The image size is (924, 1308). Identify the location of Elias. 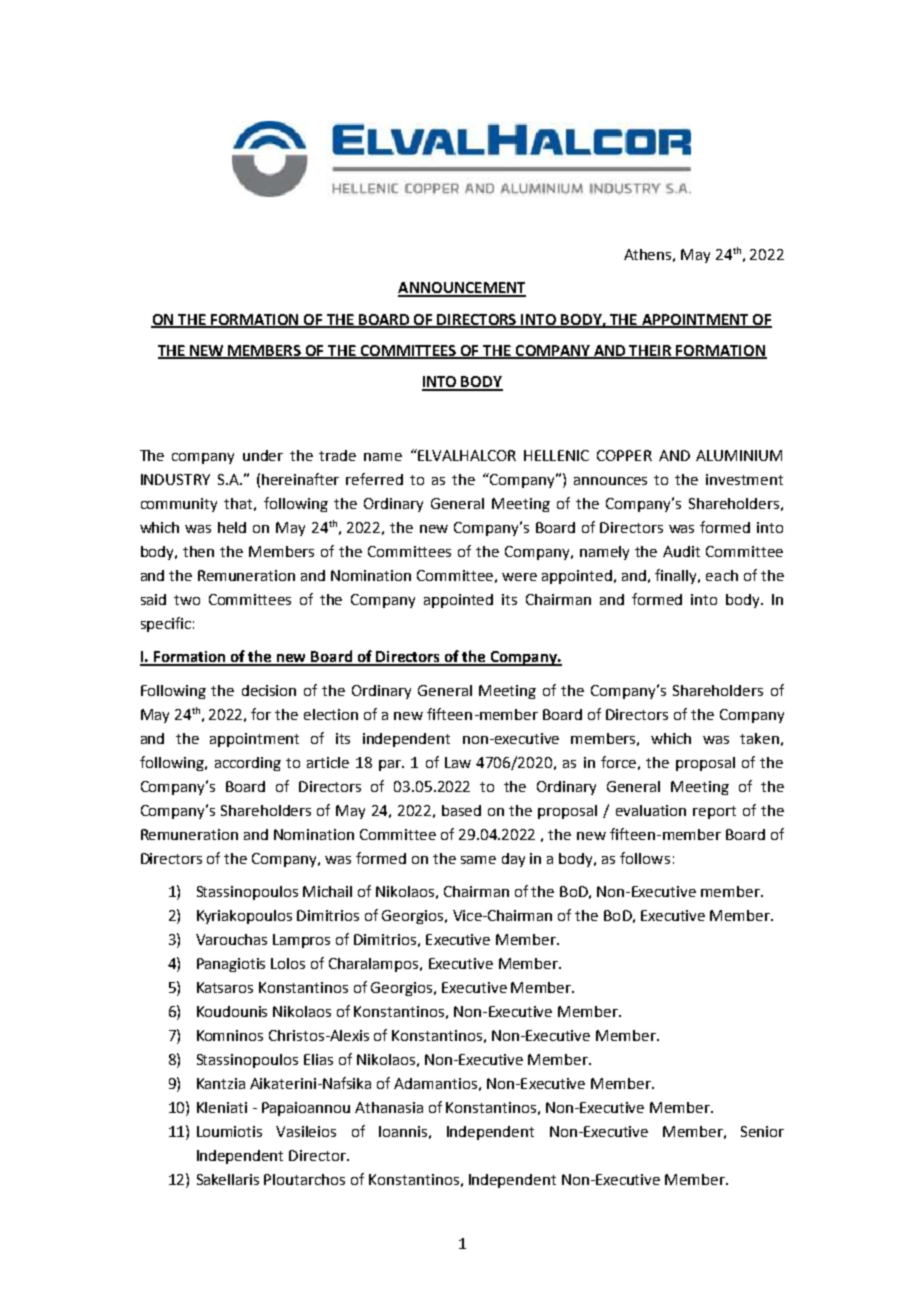
(318, 1059).
